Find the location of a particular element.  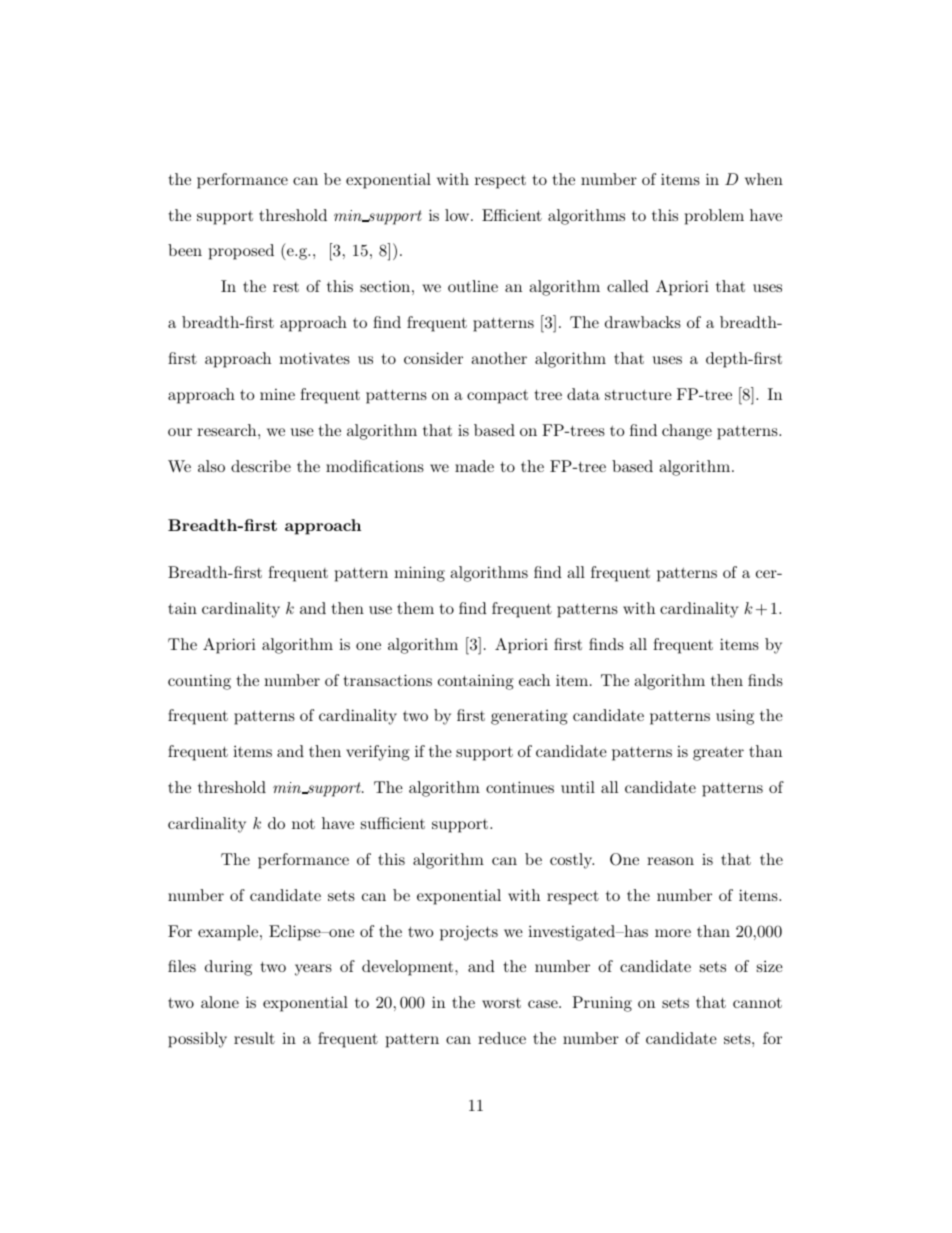

counting is located at coordinates (199, 682).
